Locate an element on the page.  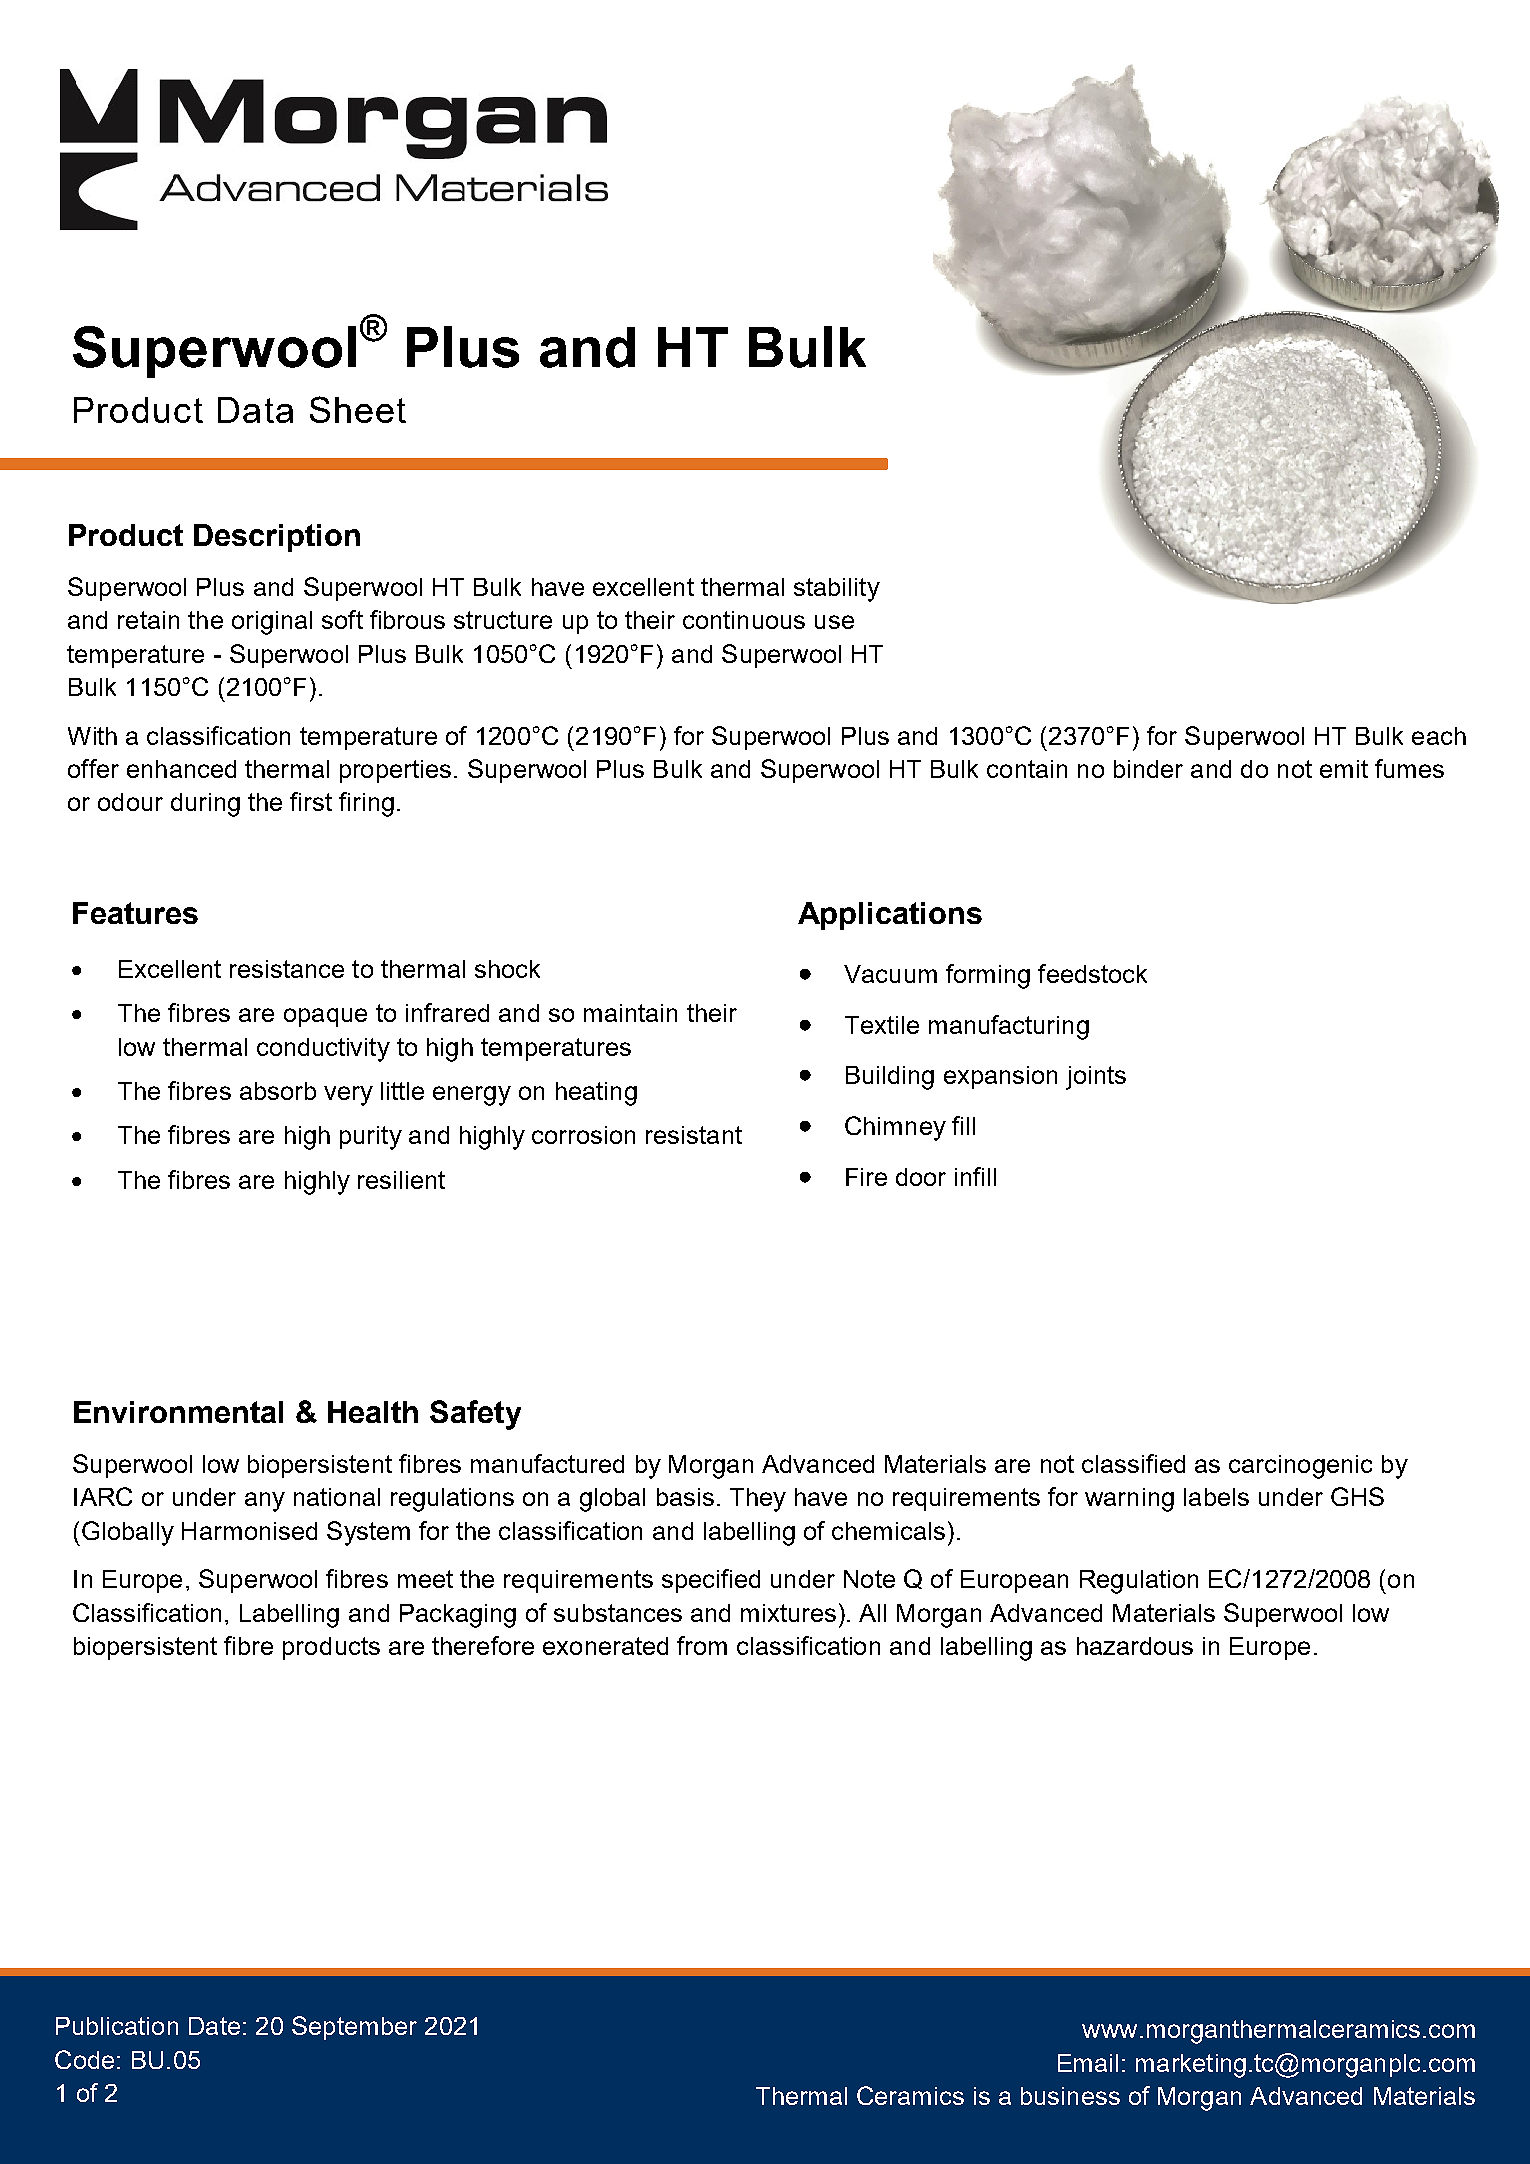
They is located at coordinates (758, 1500).
